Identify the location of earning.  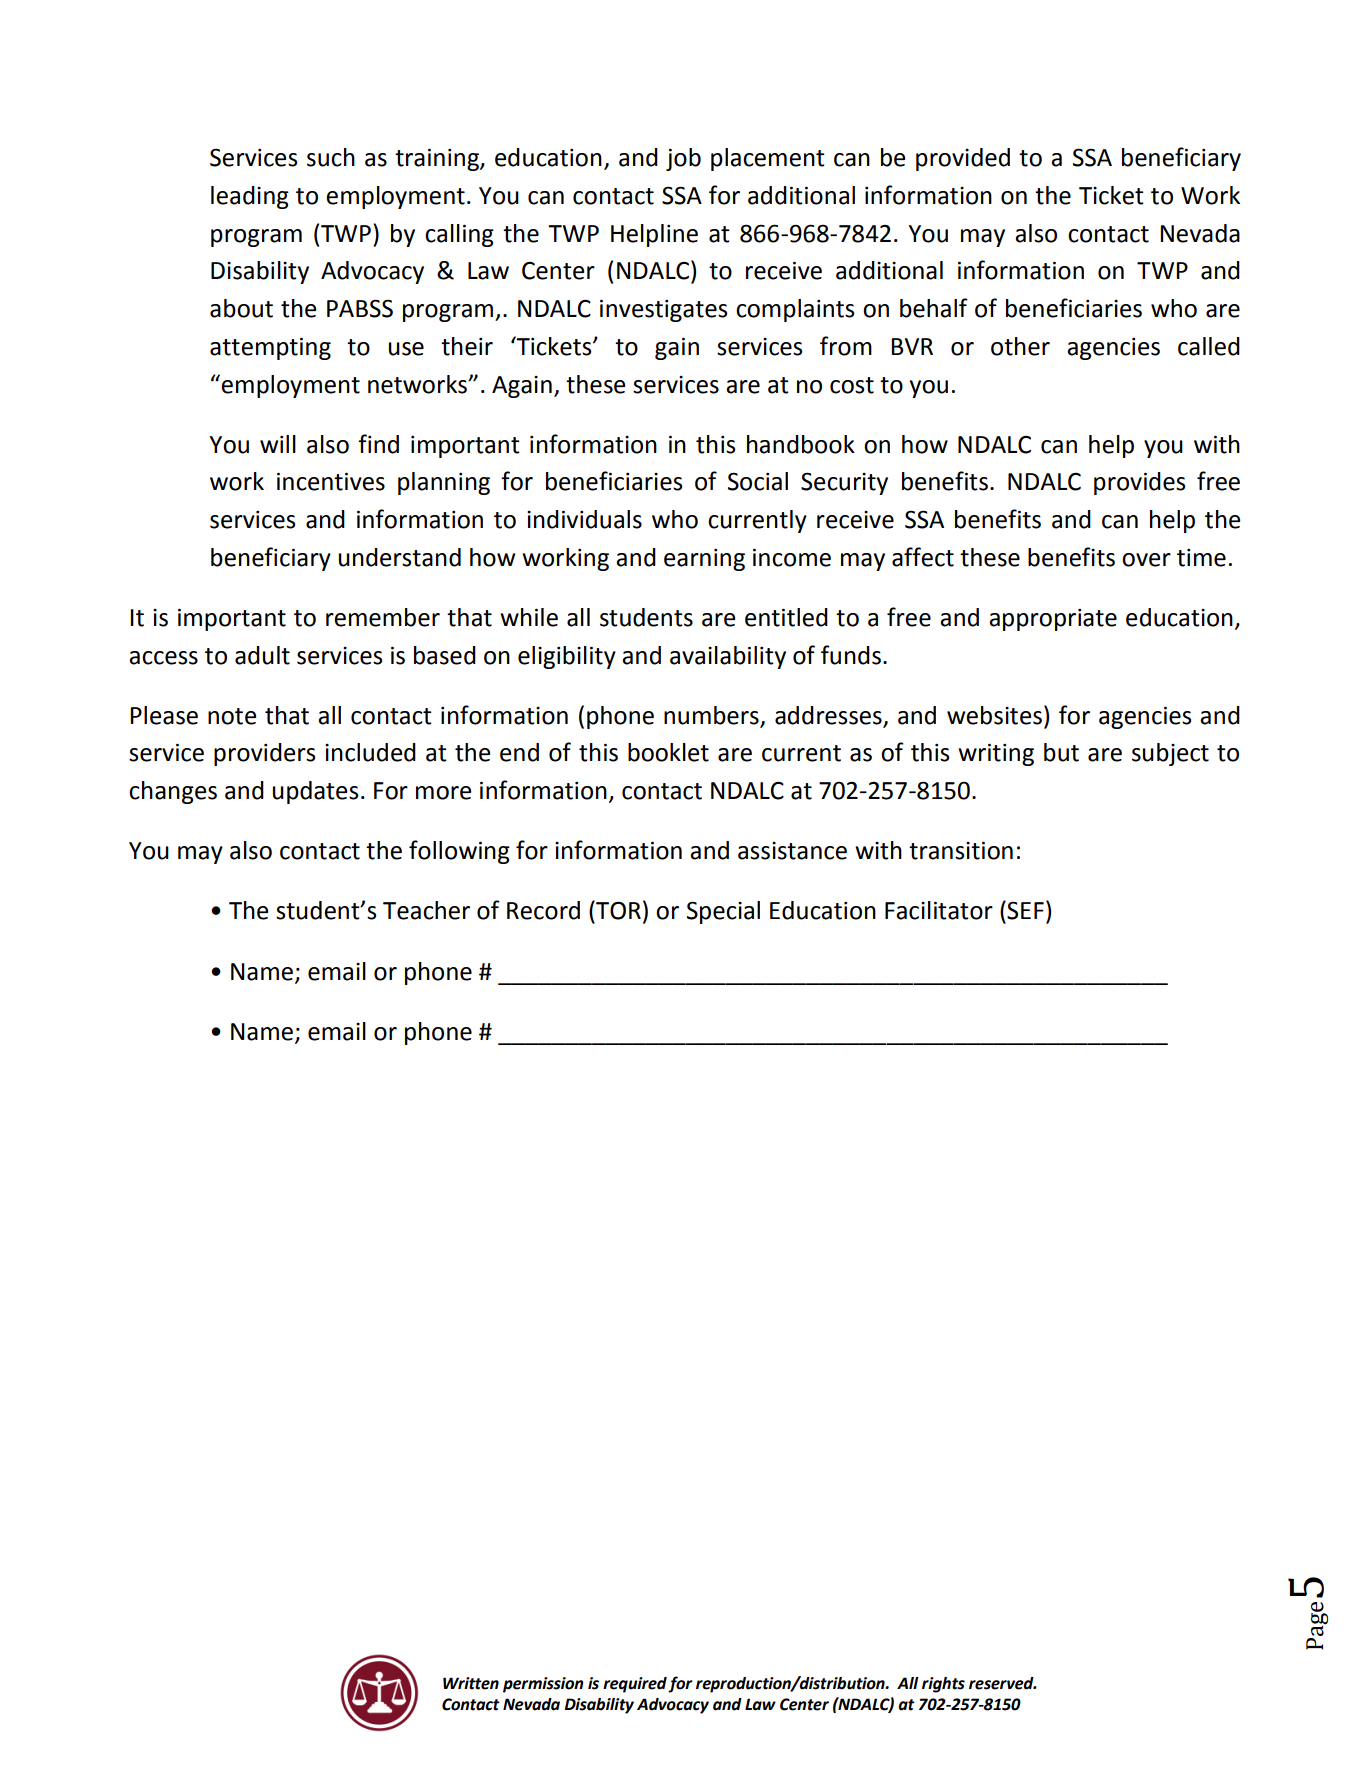
(704, 560).
